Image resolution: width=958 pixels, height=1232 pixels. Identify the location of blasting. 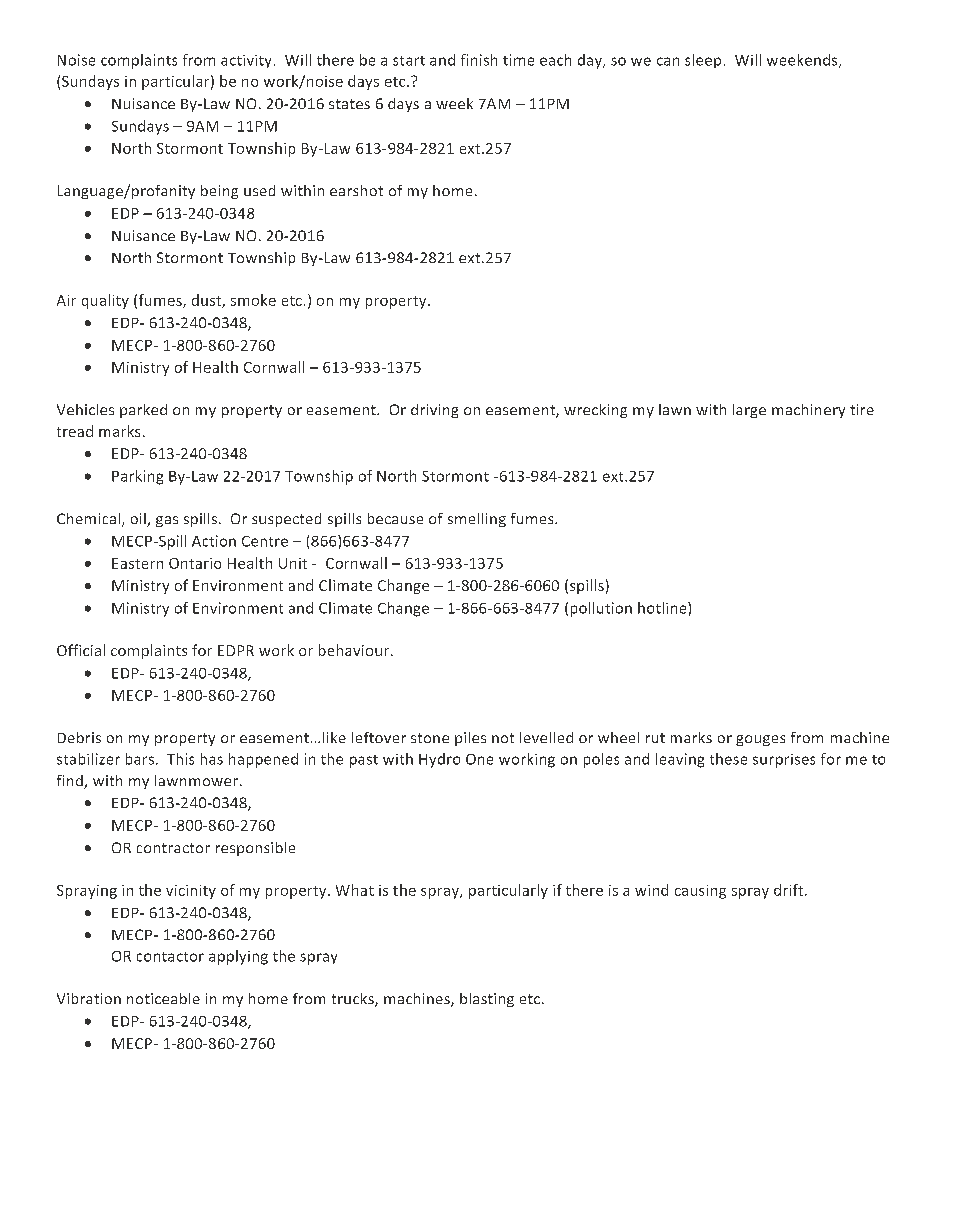
(487, 1000).
